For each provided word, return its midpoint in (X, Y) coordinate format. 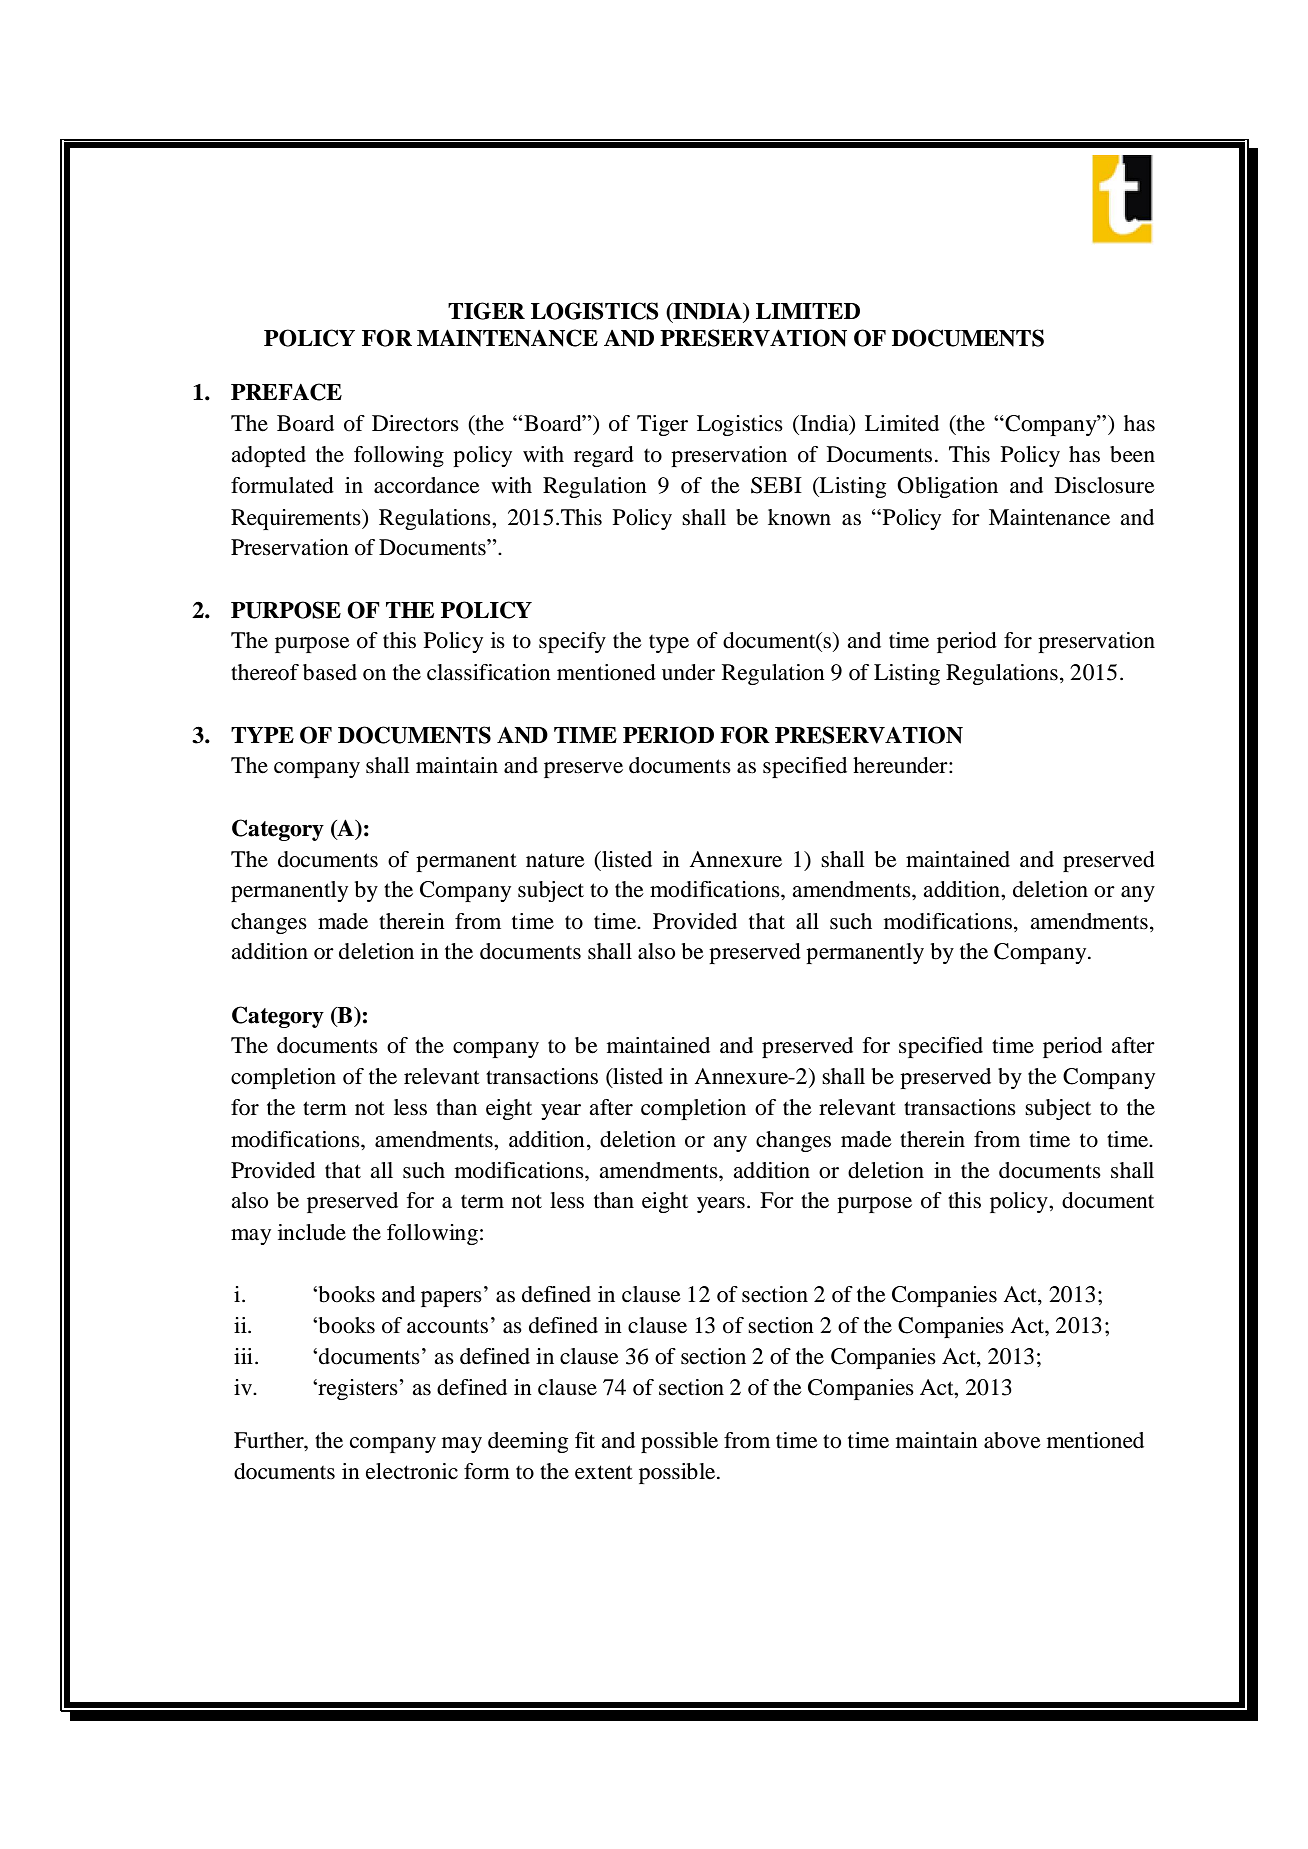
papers (451, 1299)
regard (604, 456)
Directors (415, 423)
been (1132, 454)
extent (604, 1472)
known (799, 517)
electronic (412, 1471)
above (1012, 1440)
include (312, 1232)
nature (555, 860)
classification (489, 672)
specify (572, 642)
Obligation (947, 487)
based (330, 672)
